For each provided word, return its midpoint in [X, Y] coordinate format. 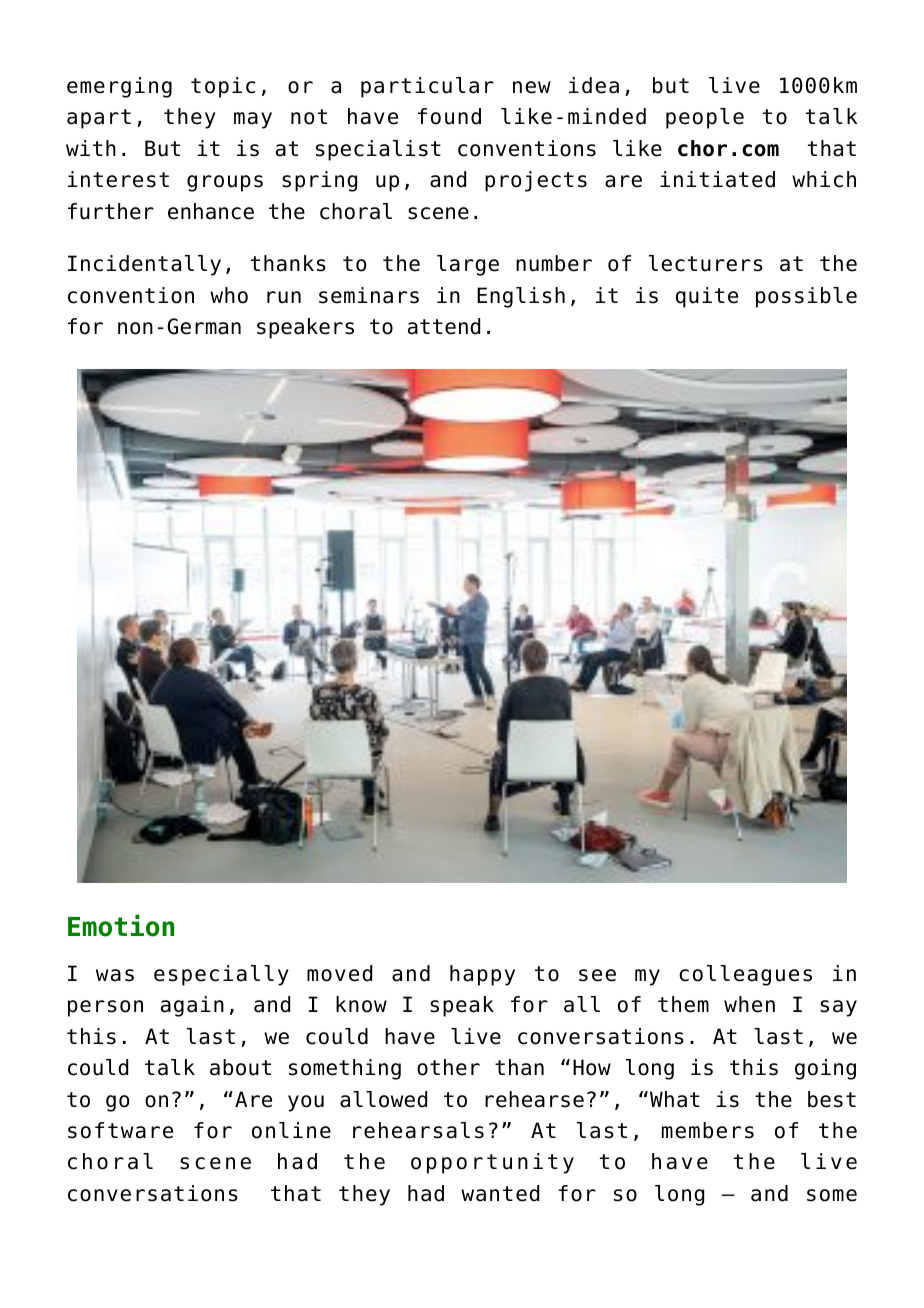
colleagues [745, 975]
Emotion [121, 925]
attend [444, 326]
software [120, 1130]
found [449, 116]
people [705, 118]
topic [223, 87]
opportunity [492, 1163]
